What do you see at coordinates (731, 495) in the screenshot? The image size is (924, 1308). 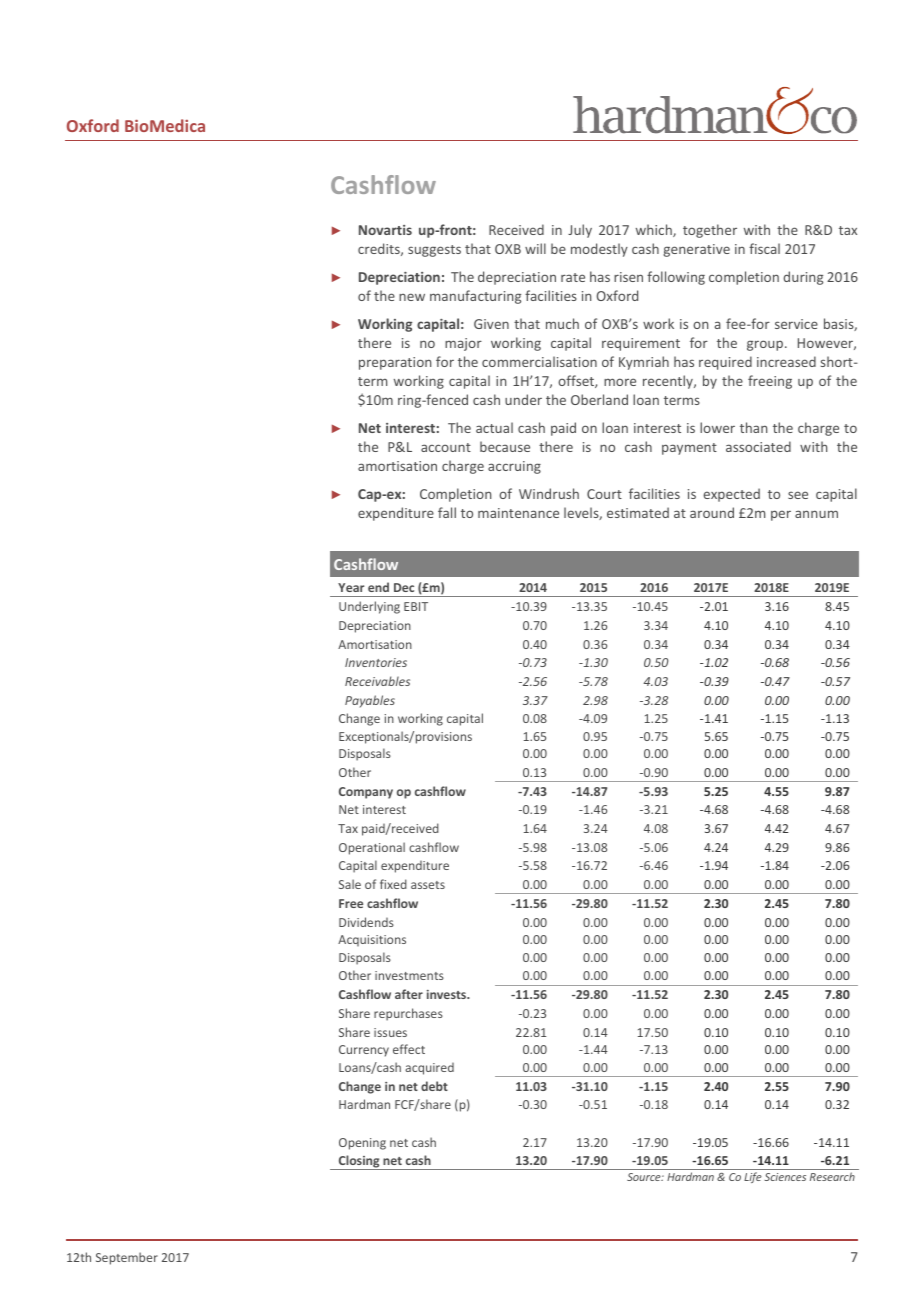 I see `expected` at bounding box center [731, 495].
